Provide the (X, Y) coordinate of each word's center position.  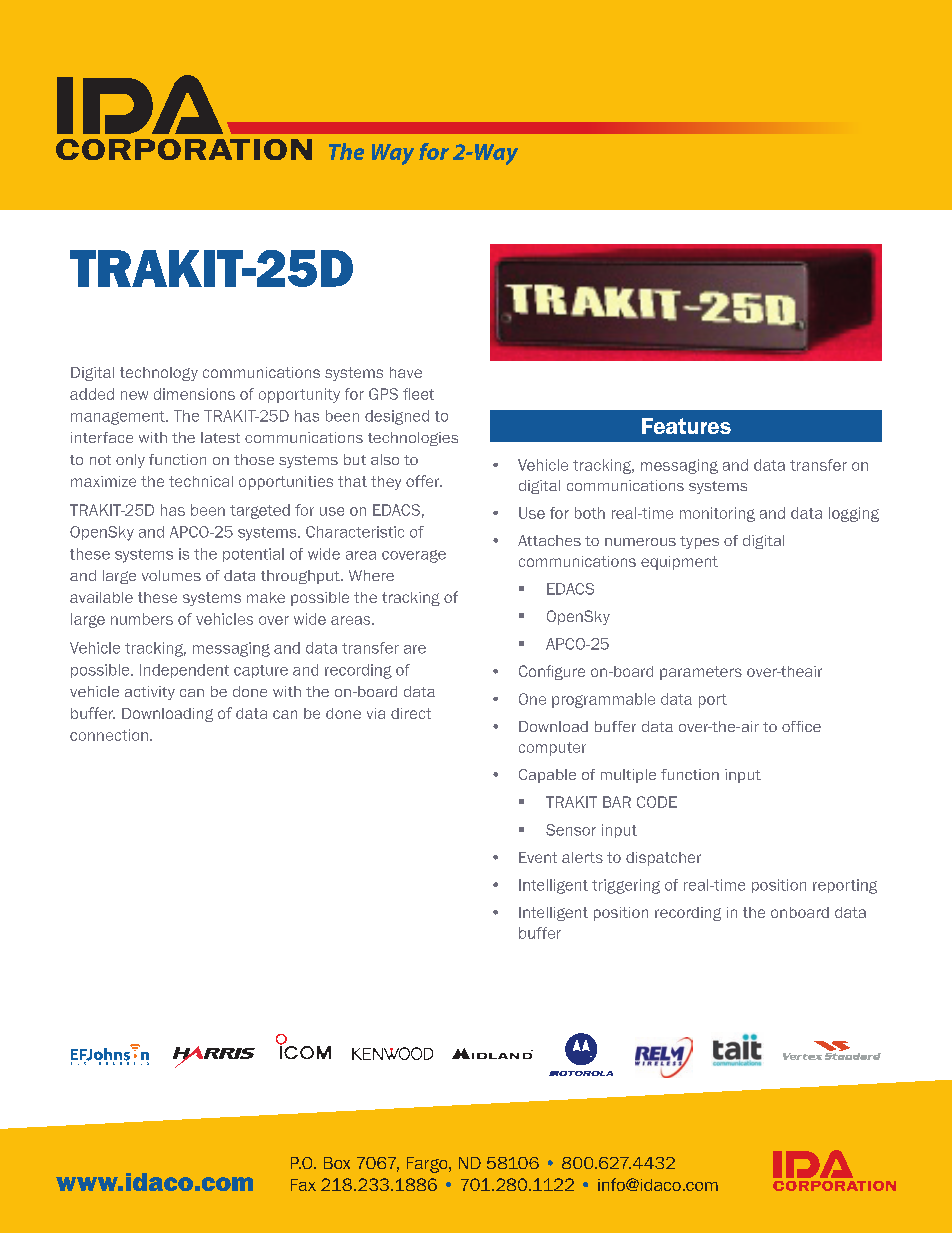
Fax (303, 1185)
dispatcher (663, 859)
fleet (418, 394)
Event (538, 857)
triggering (626, 886)
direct (411, 713)
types (699, 542)
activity (150, 693)
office (801, 726)
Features (686, 426)
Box (337, 1163)
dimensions (194, 394)
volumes (171, 575)
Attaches (549, 540)
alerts (582, 857)
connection (110, 735)
